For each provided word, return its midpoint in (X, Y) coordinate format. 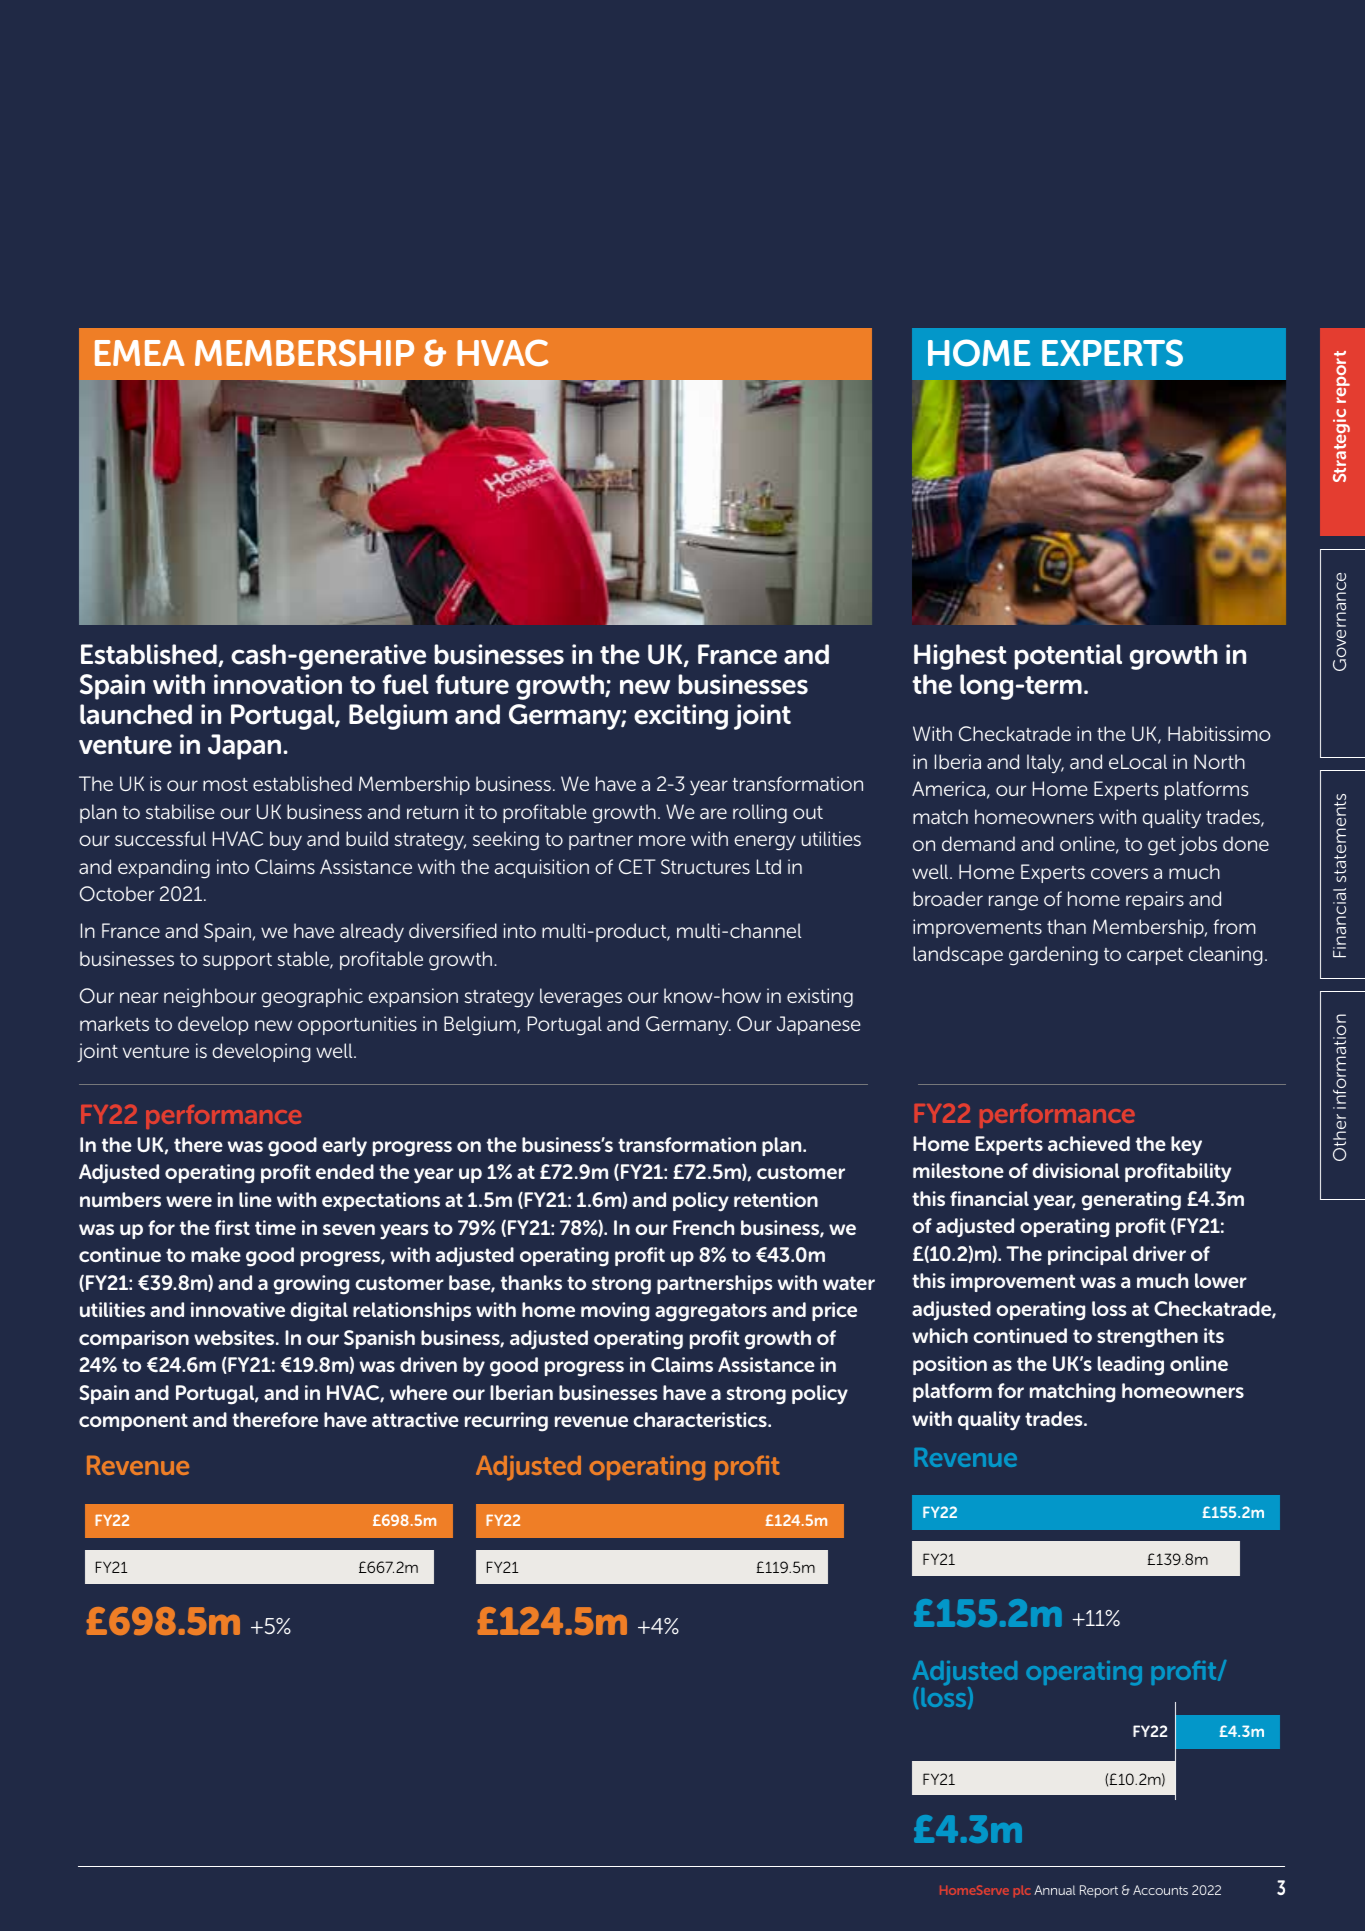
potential (1068, 657)
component (133, 1422)
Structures (705, 866)
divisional (1076, 1170)
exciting (681, 717)
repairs (1155, 900)
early (344, 1147)
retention (776, 1199)
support (237, 961)
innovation (278, 684)
